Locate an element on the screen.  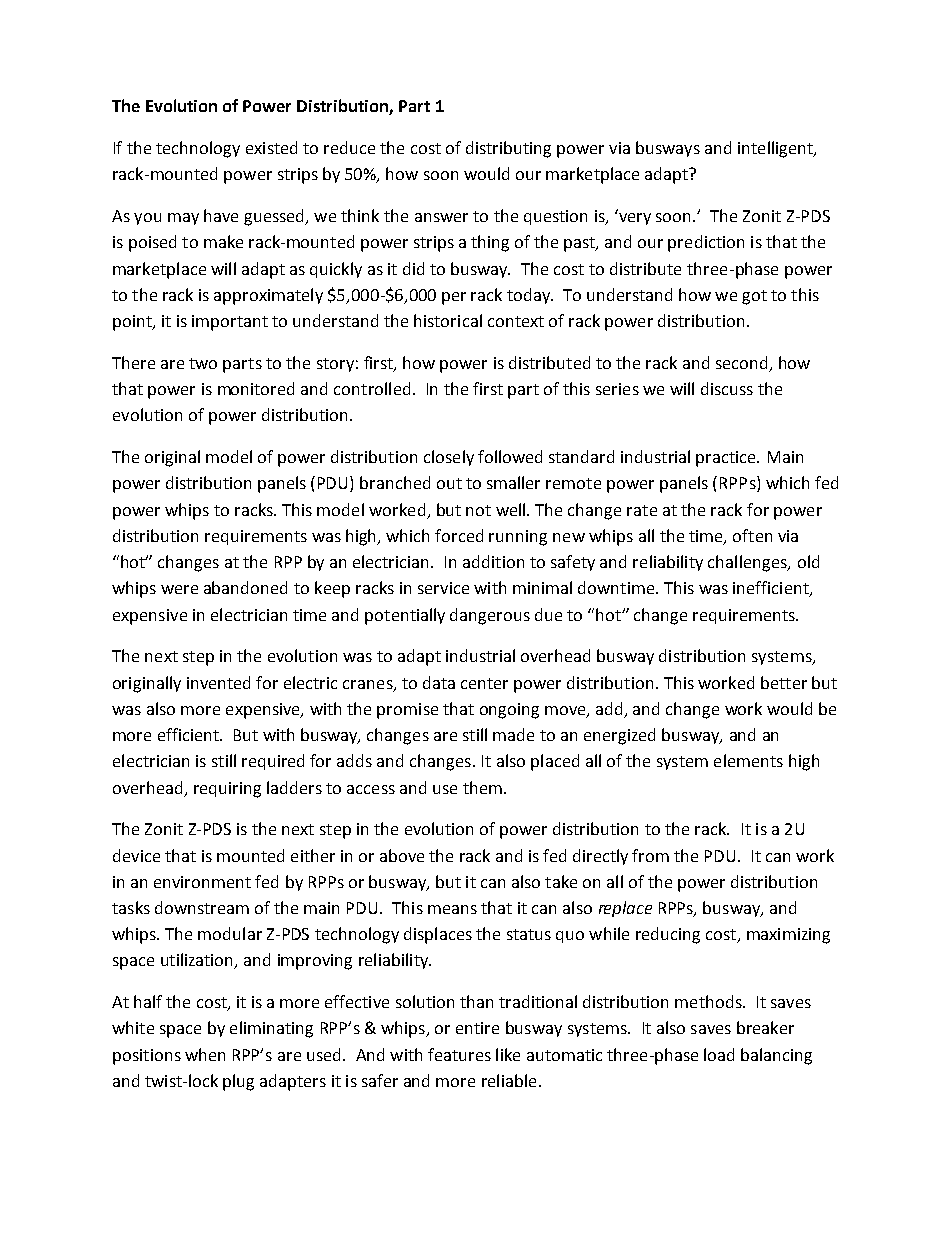
intelligent is located at coordinates (776, 149).
